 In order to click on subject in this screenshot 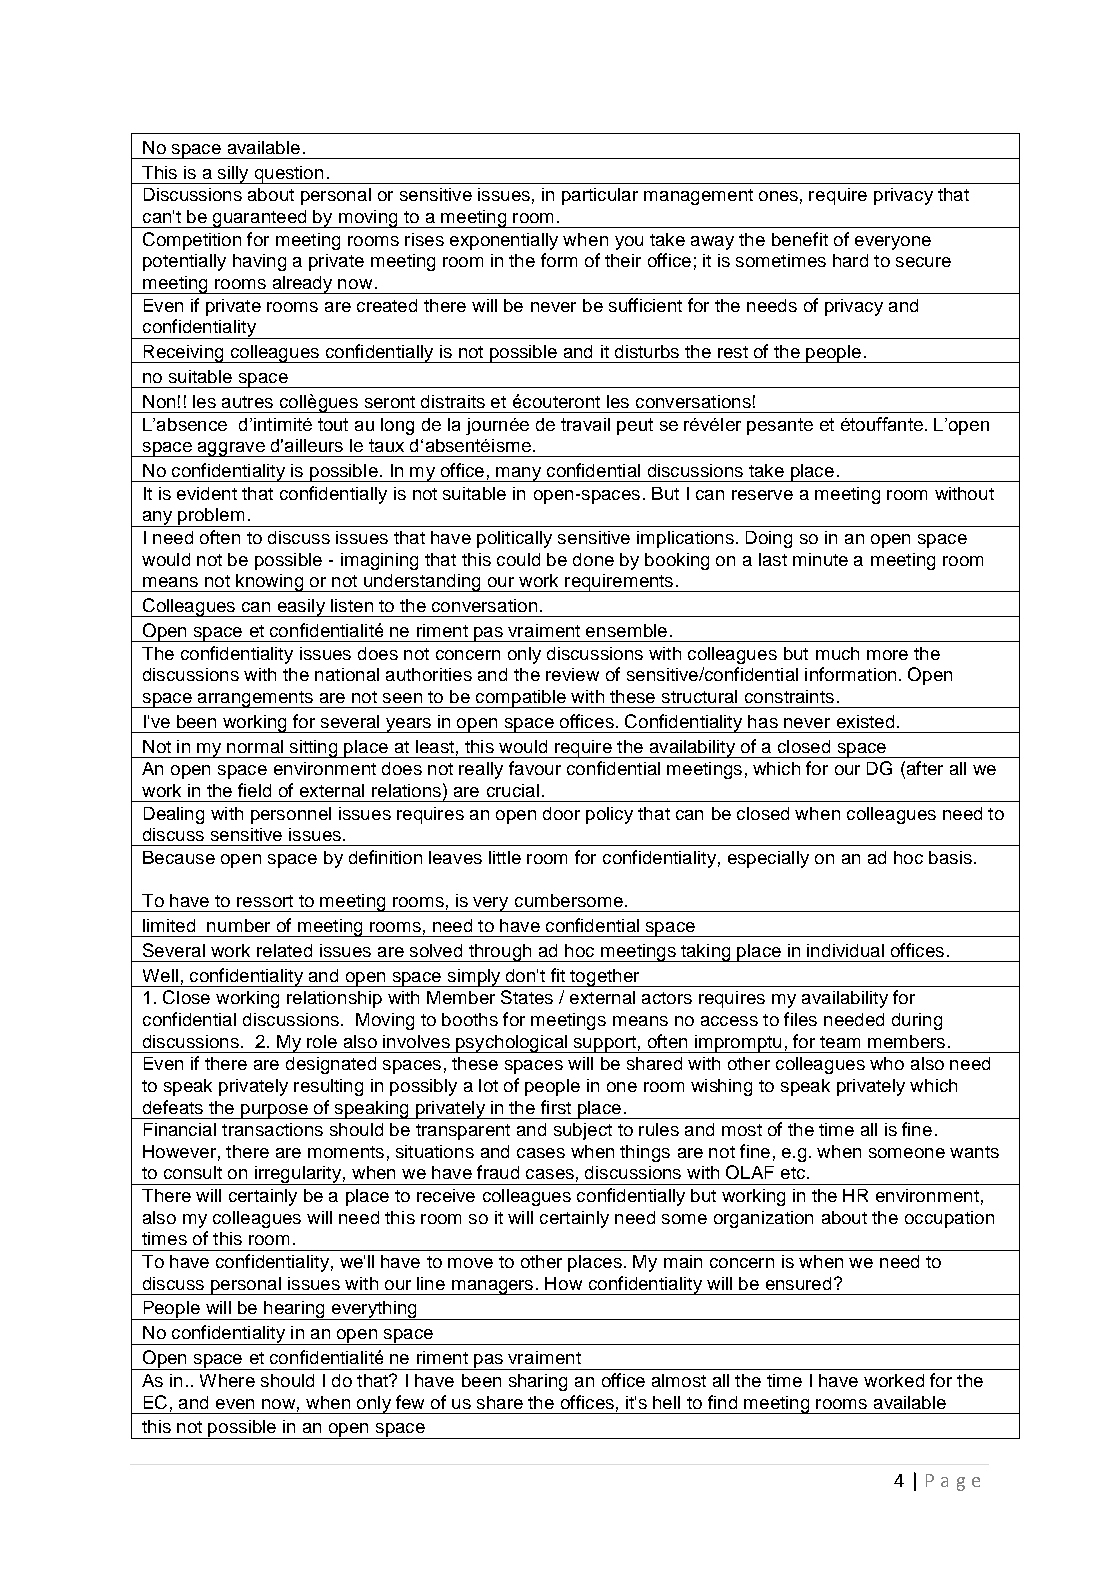, I will do `click(583, 1131)`.
